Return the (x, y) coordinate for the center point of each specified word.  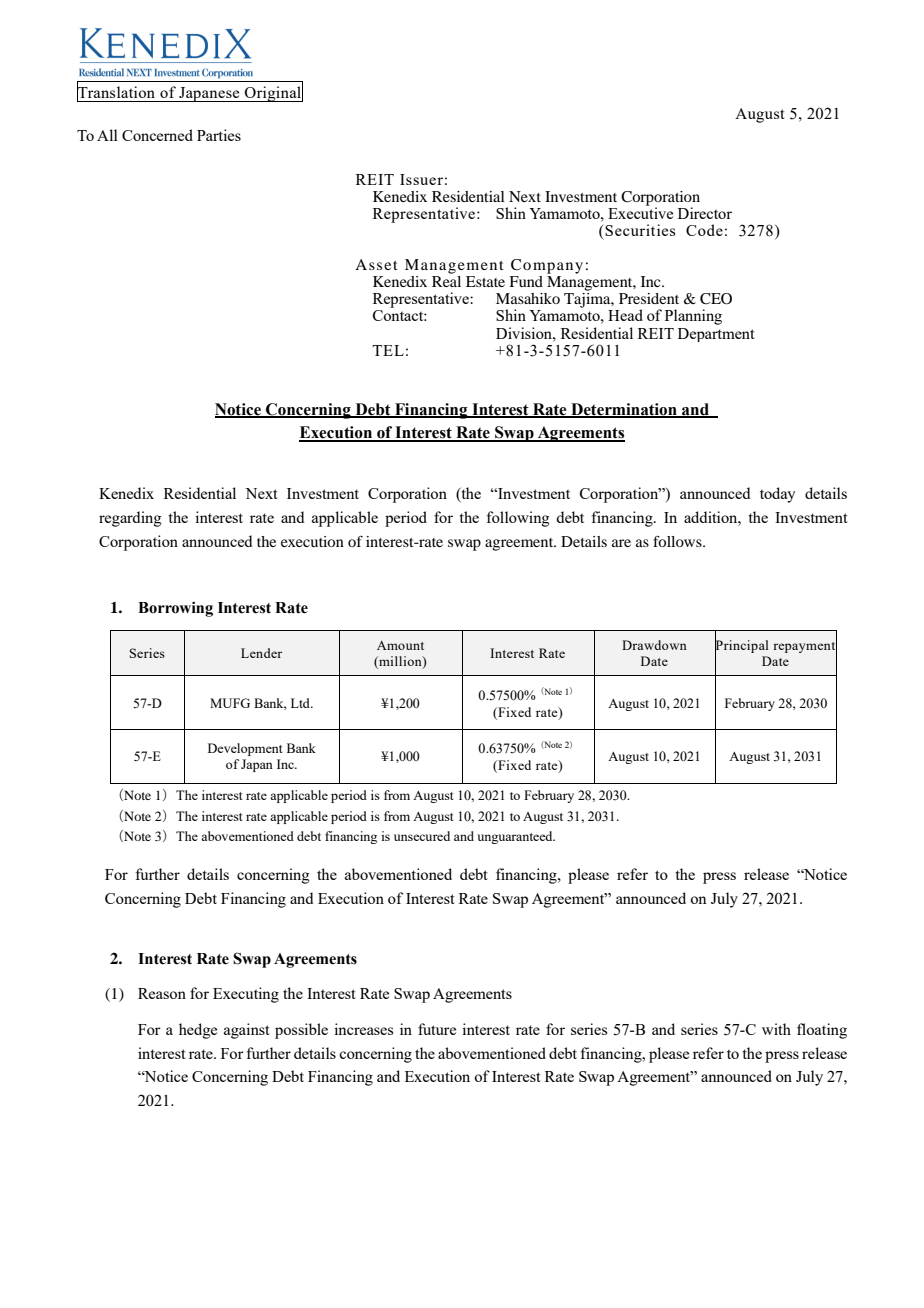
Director (705, 213)
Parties (219, 135)
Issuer (421, 179)
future (437, 1029)
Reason (162, 993)
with (776, 1029)
